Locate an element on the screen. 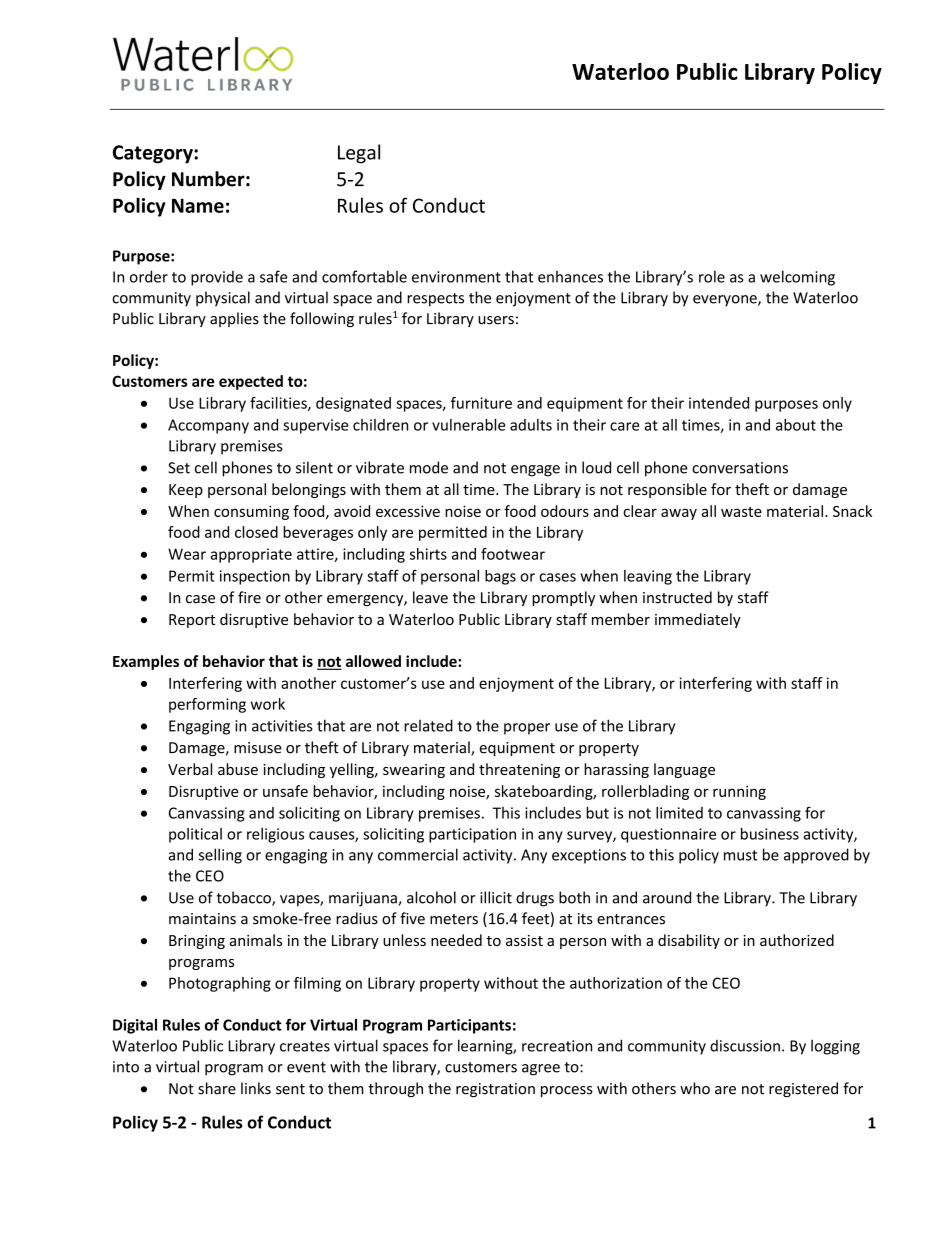 The width and height of the screenshot is (952, 1233). furniture is located at coordinates (481, 403).
